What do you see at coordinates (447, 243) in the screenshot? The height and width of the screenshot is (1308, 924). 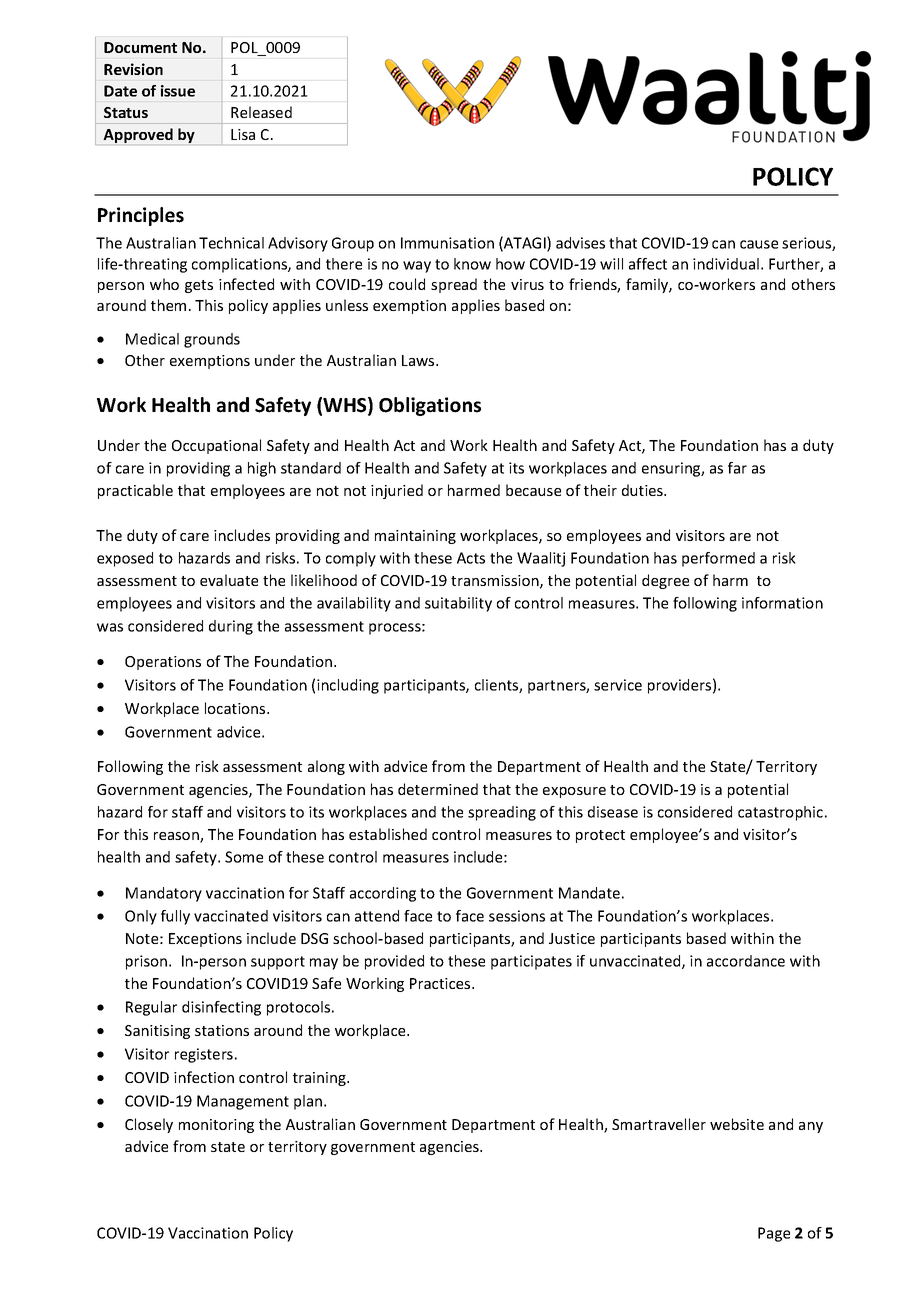 I see `Immunisation` at bounding box center [447, 243].
